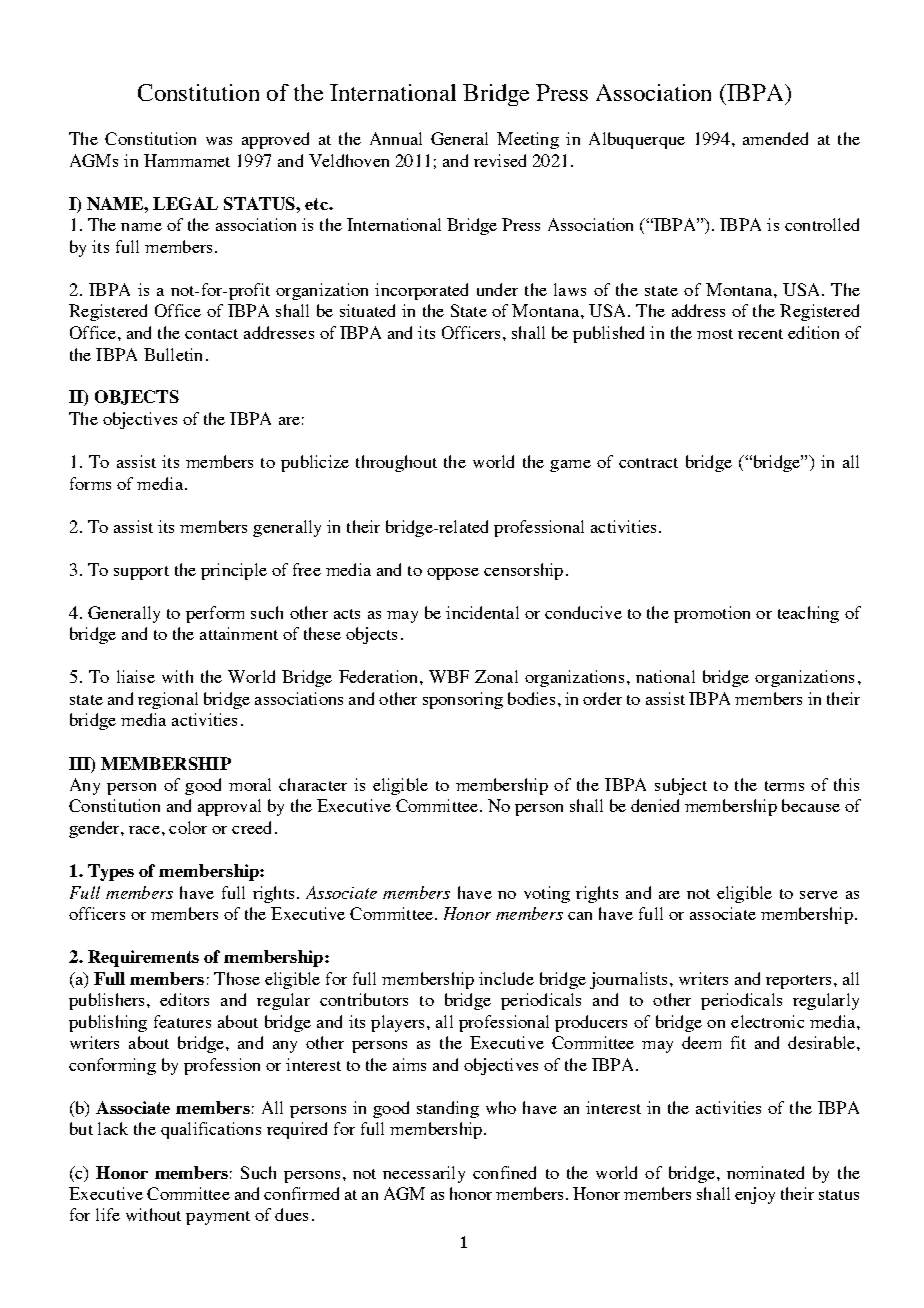  What do you see at coordinates (500, 160) in the screenshot?
I see `revised` at bounding box center [500, 160].
